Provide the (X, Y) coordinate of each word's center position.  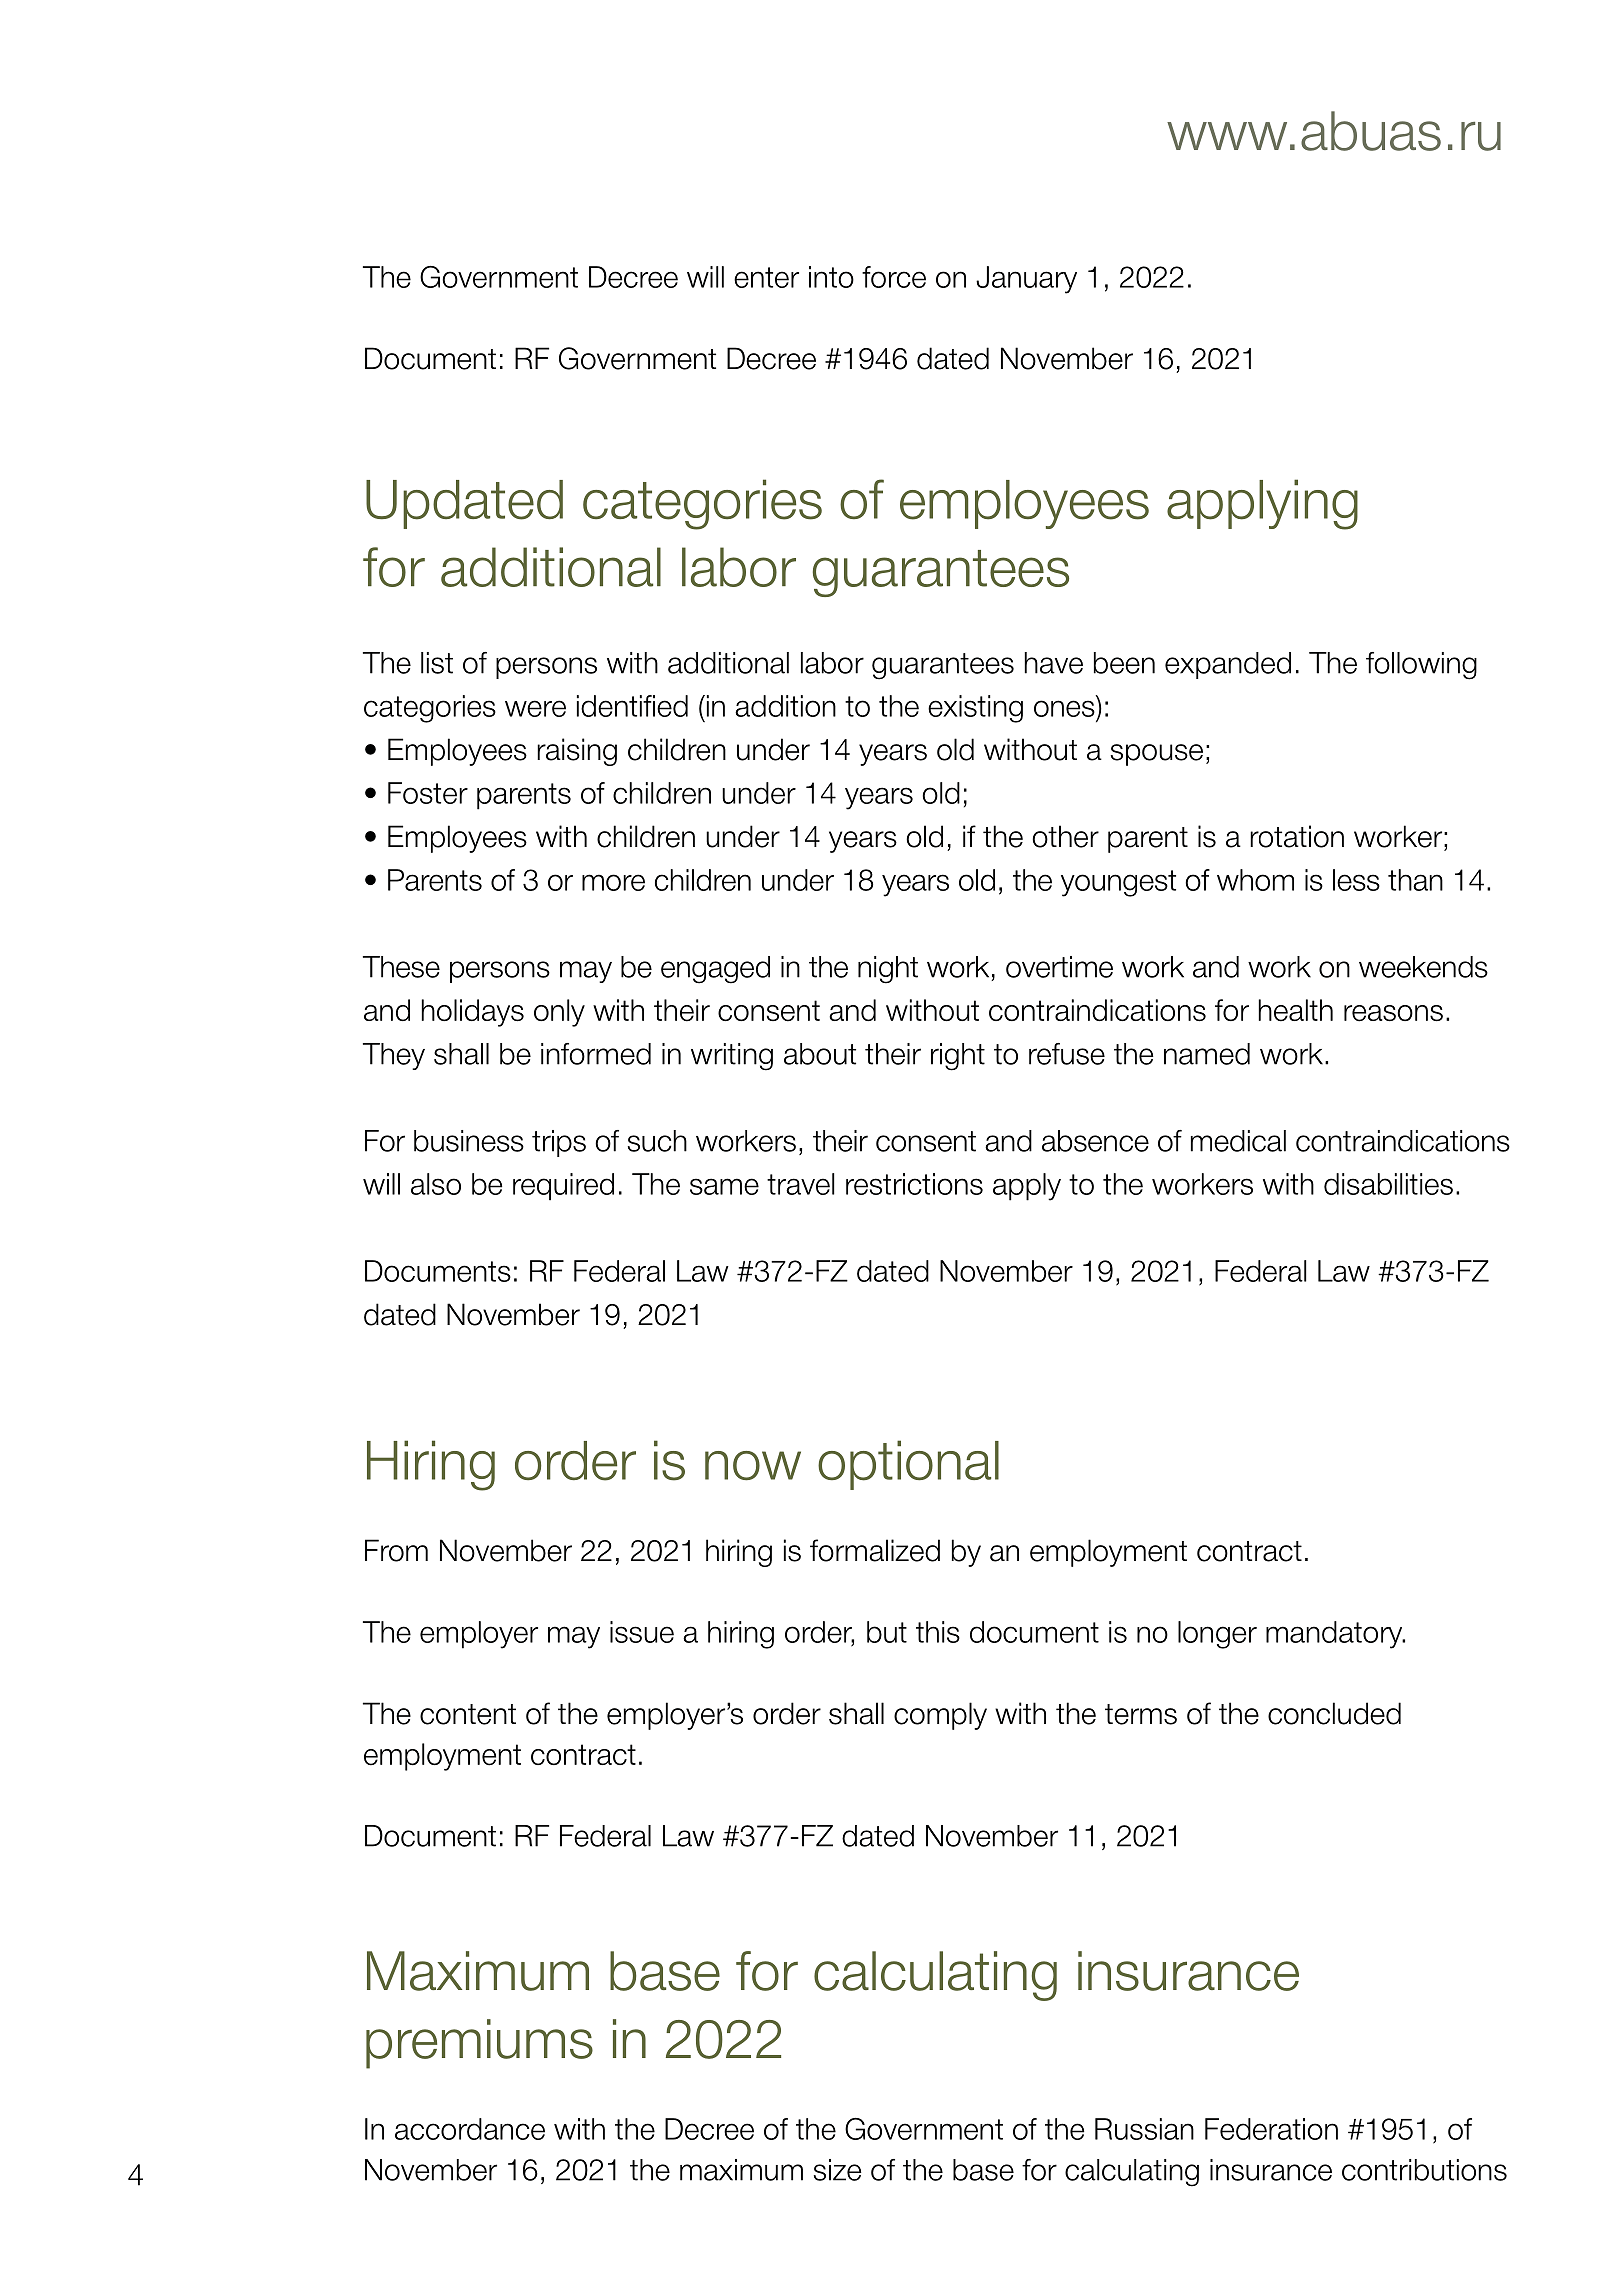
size (838, 2170)
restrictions (914, 1184)
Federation (1271, 2129)
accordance (470, 2129)
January (1026, 280)
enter (766, 277)
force (894, 277)
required (563, 1187)
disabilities (1388, 1184)
